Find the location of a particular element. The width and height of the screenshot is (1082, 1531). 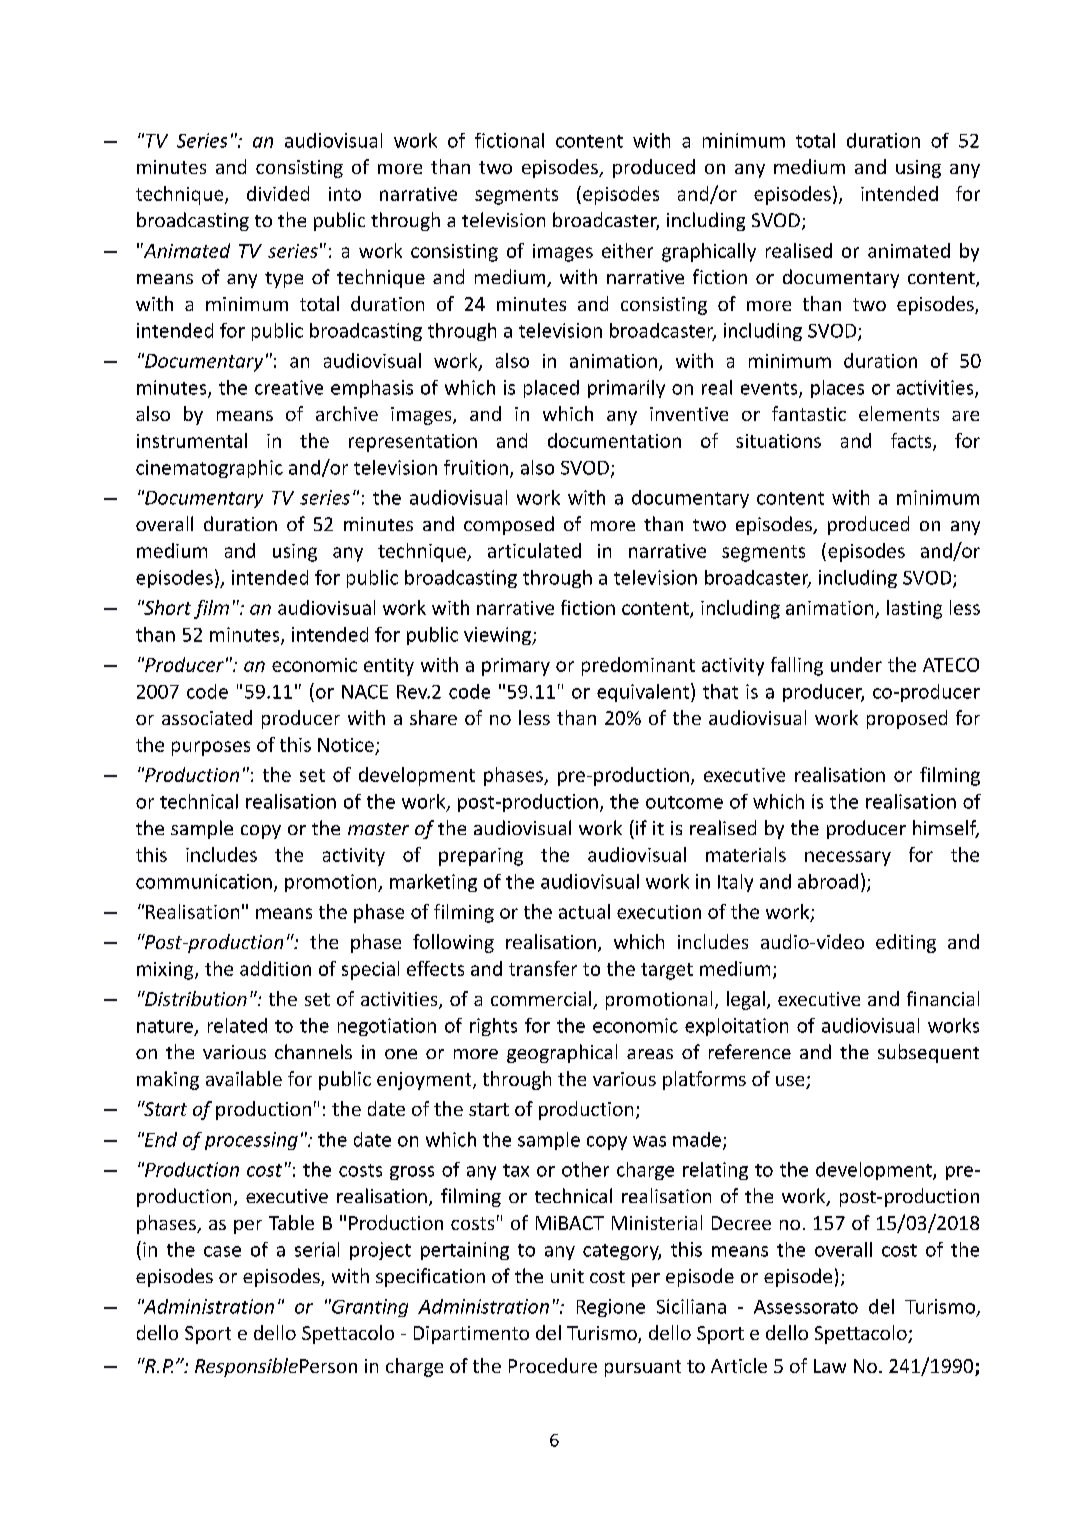

case is located at coordinates (222, 1251).
